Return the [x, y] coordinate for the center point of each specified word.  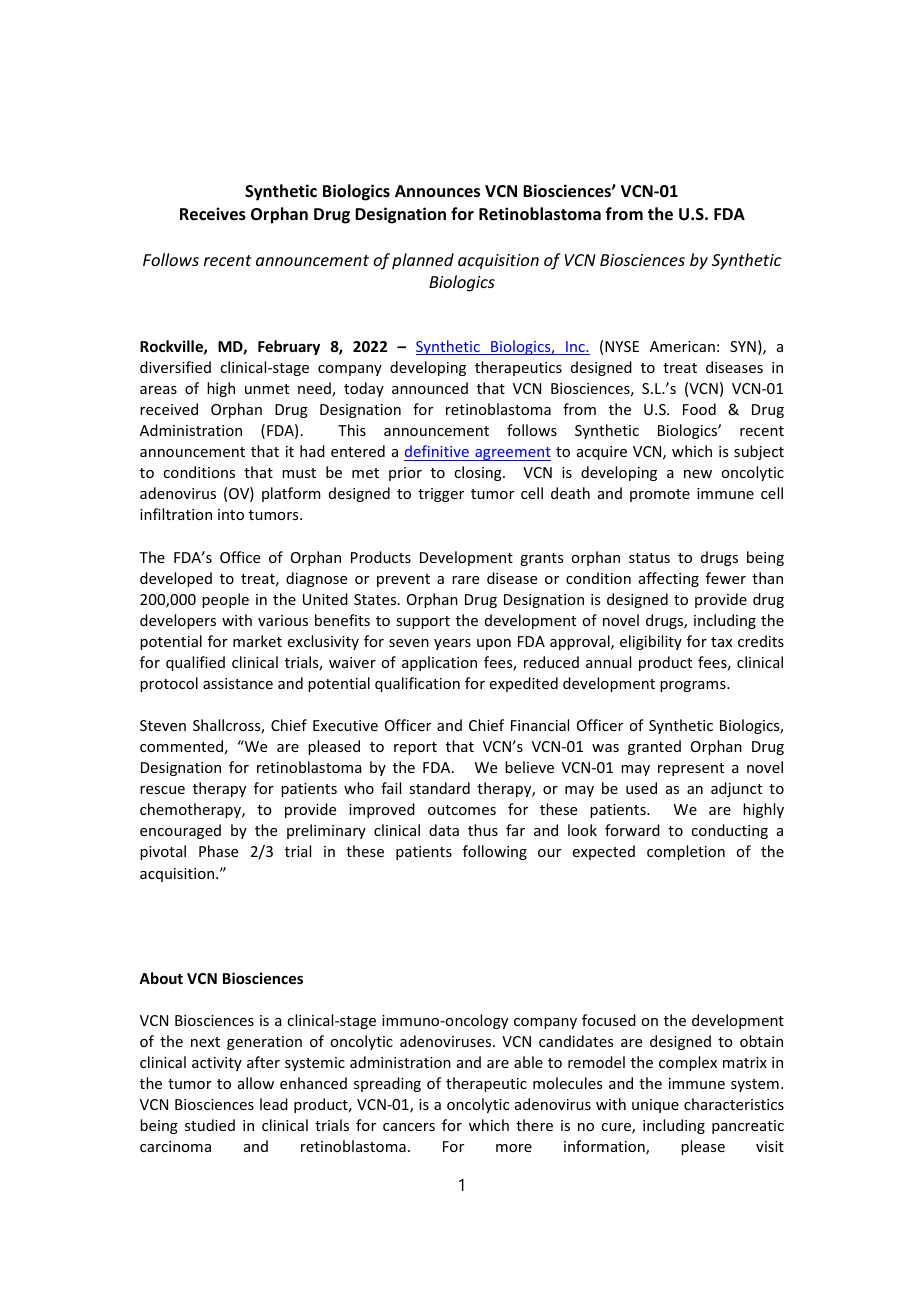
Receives [213, 214]
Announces [437, 191]
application [439, 663]
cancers [409, 1127]
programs [694, 686]
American [682, 346]
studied [210, 1125]
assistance [238, 683]
